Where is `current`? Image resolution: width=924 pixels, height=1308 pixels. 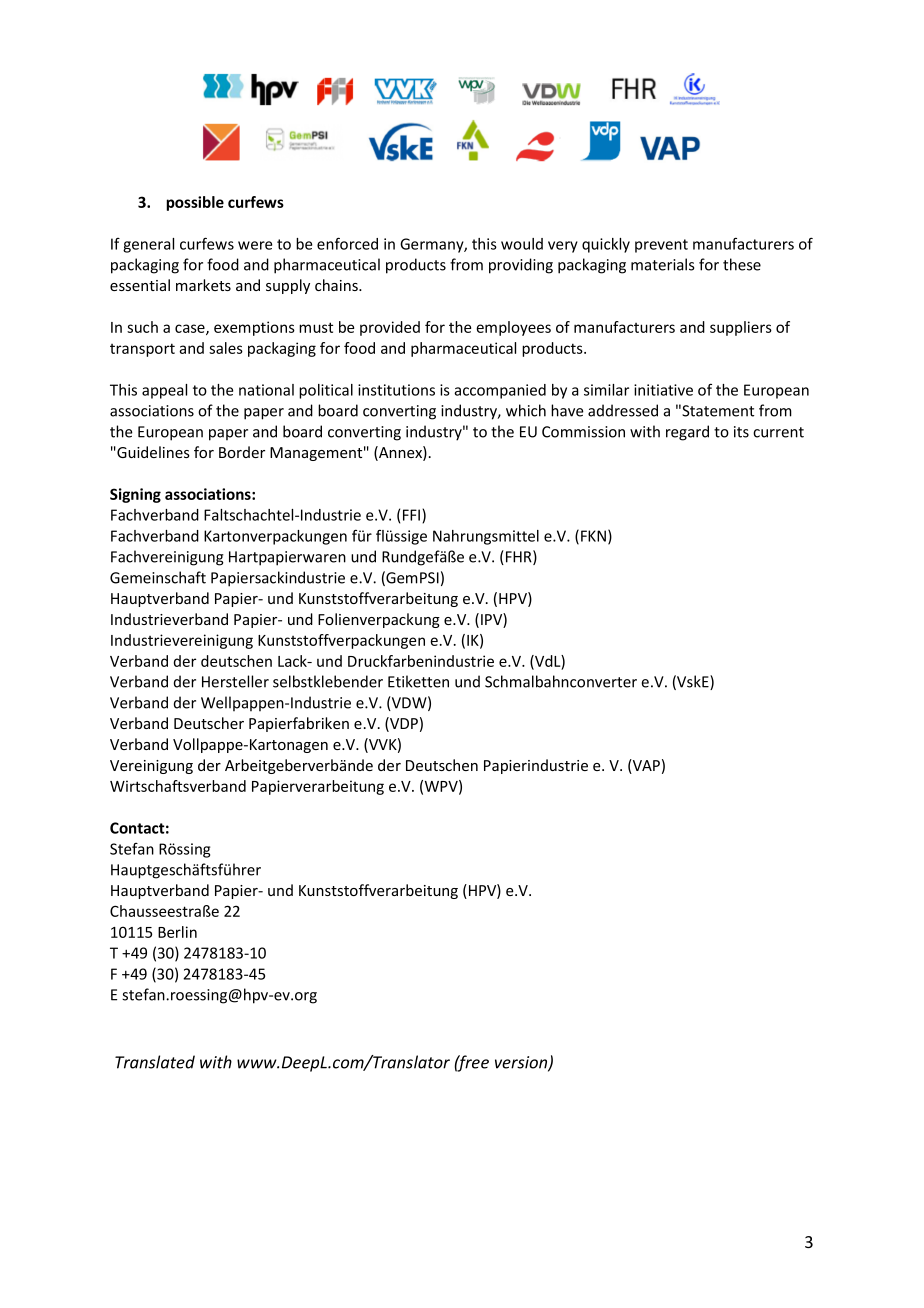
current is located at coordinates (778, 432).
